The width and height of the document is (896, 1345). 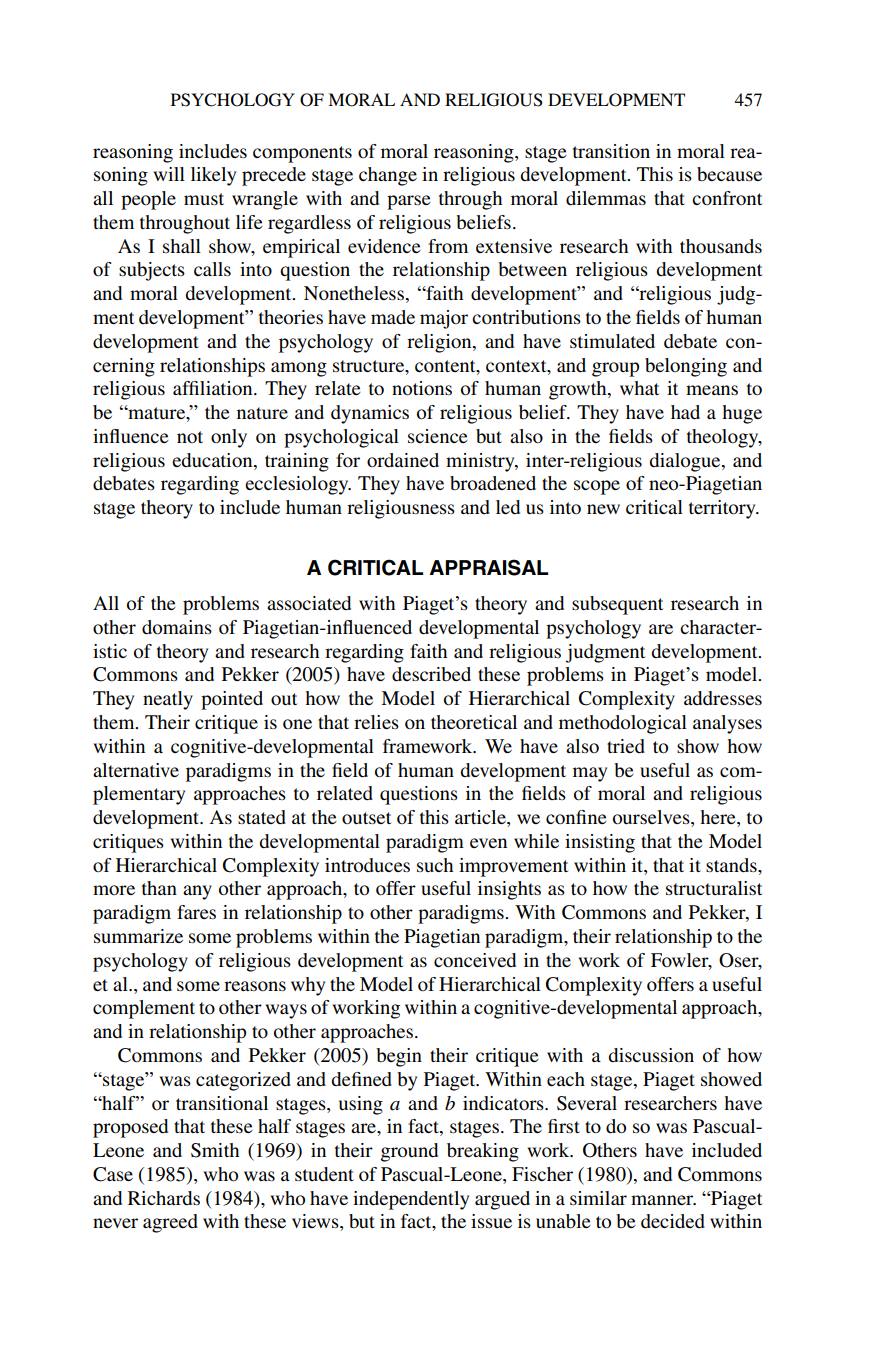 What do you see at coordinates (723, 509) in the document?
I see `territory` at bounding box center [723, 509].
